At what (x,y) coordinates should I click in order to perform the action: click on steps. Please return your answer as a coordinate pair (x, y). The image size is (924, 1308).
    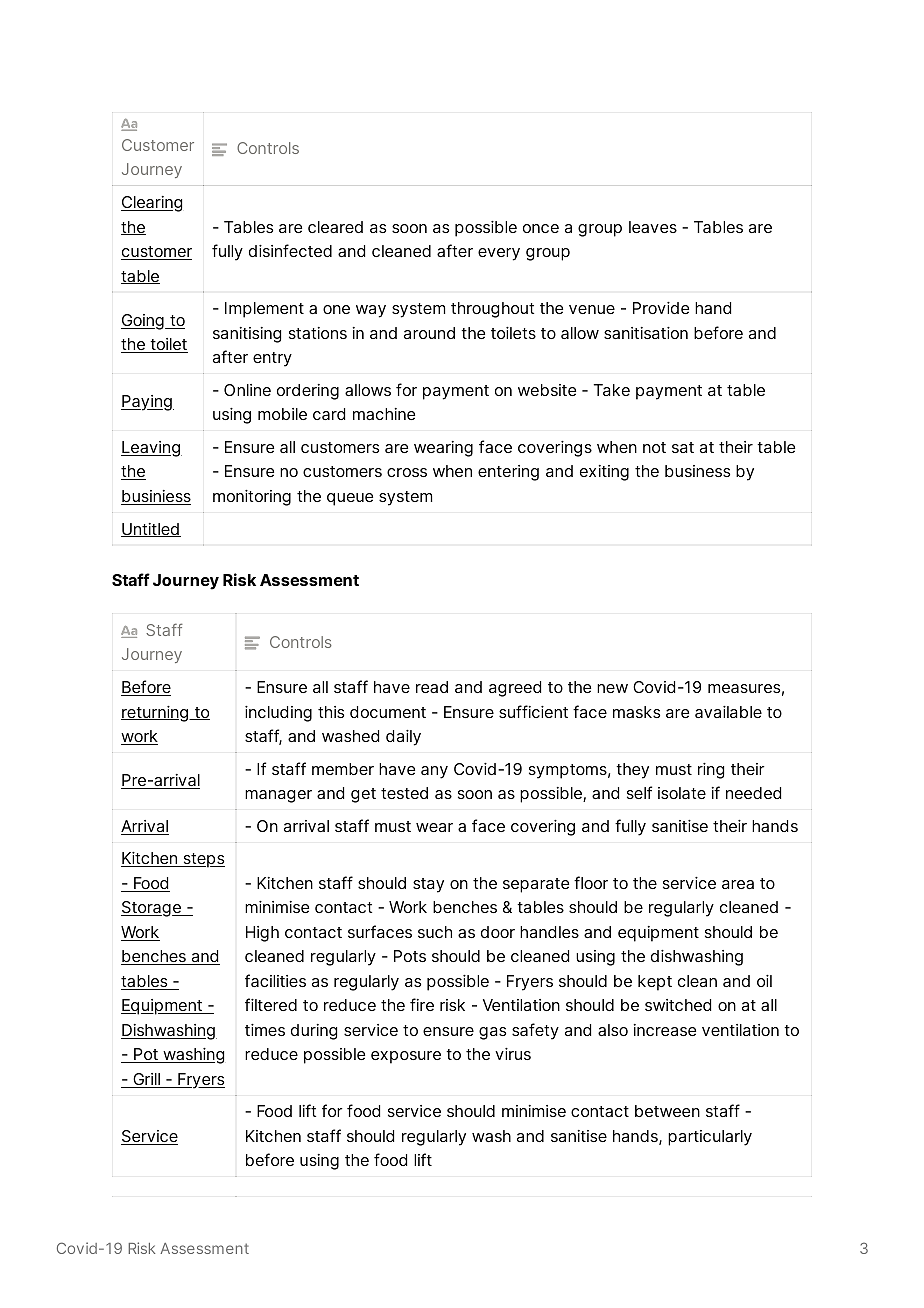
    Looking at the image, I should click on (203, 860).
